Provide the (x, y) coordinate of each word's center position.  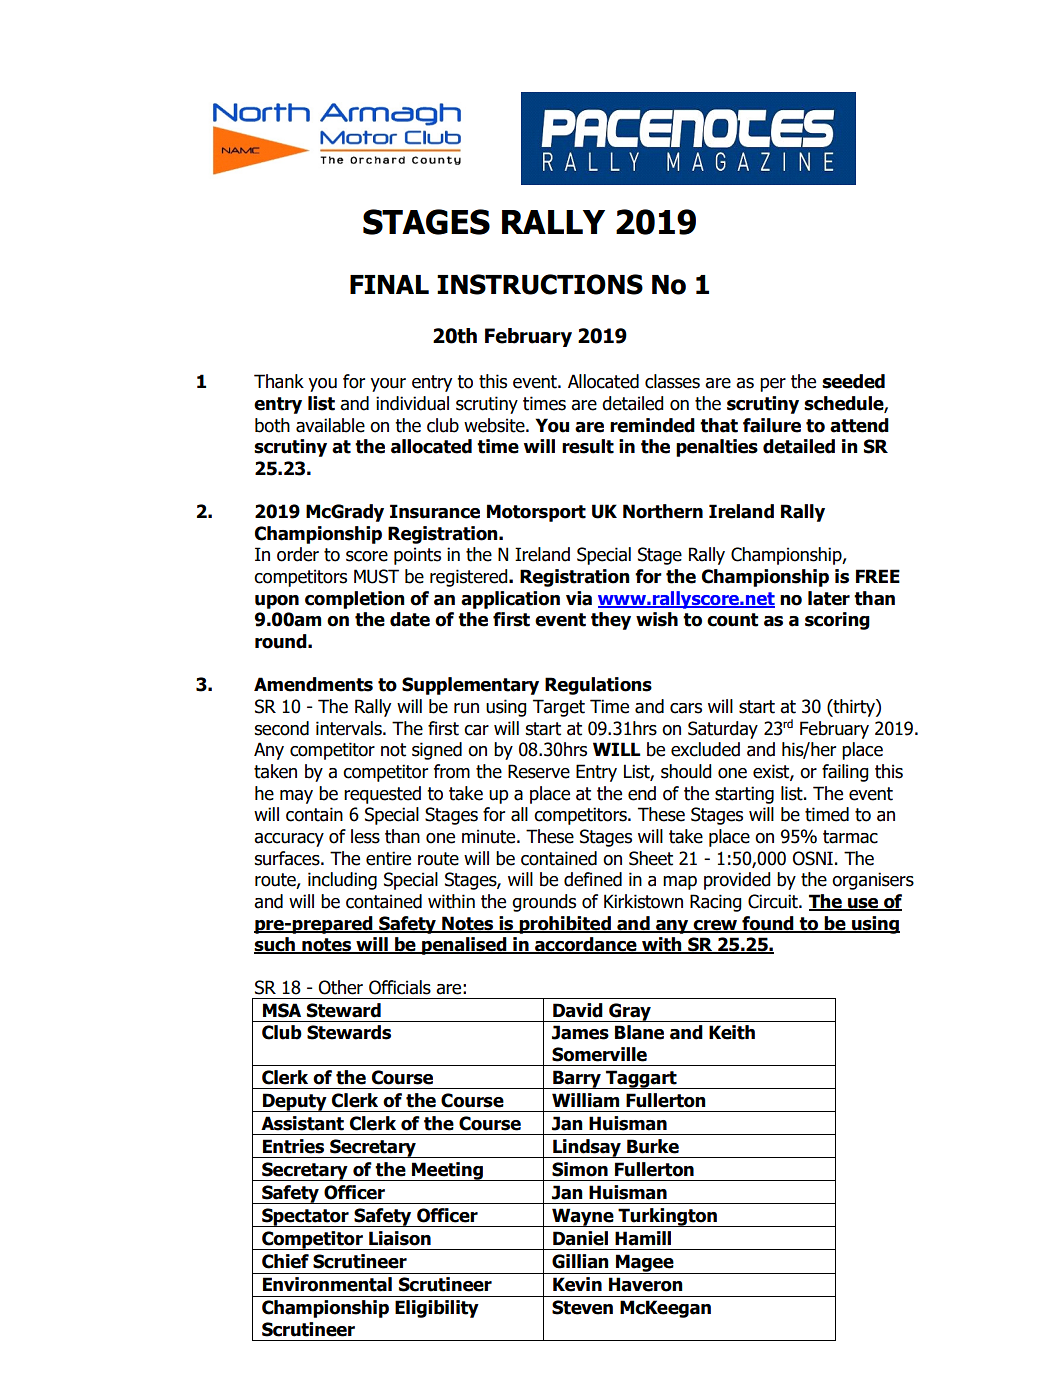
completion (355, 600)
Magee (645, 1264)
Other (340, 987)
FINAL (389, 284)
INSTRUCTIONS (540, 284)
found (768, 924)
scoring (837, 621)
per (773, 385)
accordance (586, 945)
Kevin (577, 1284)
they (611, 621)
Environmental (327, 1284)
